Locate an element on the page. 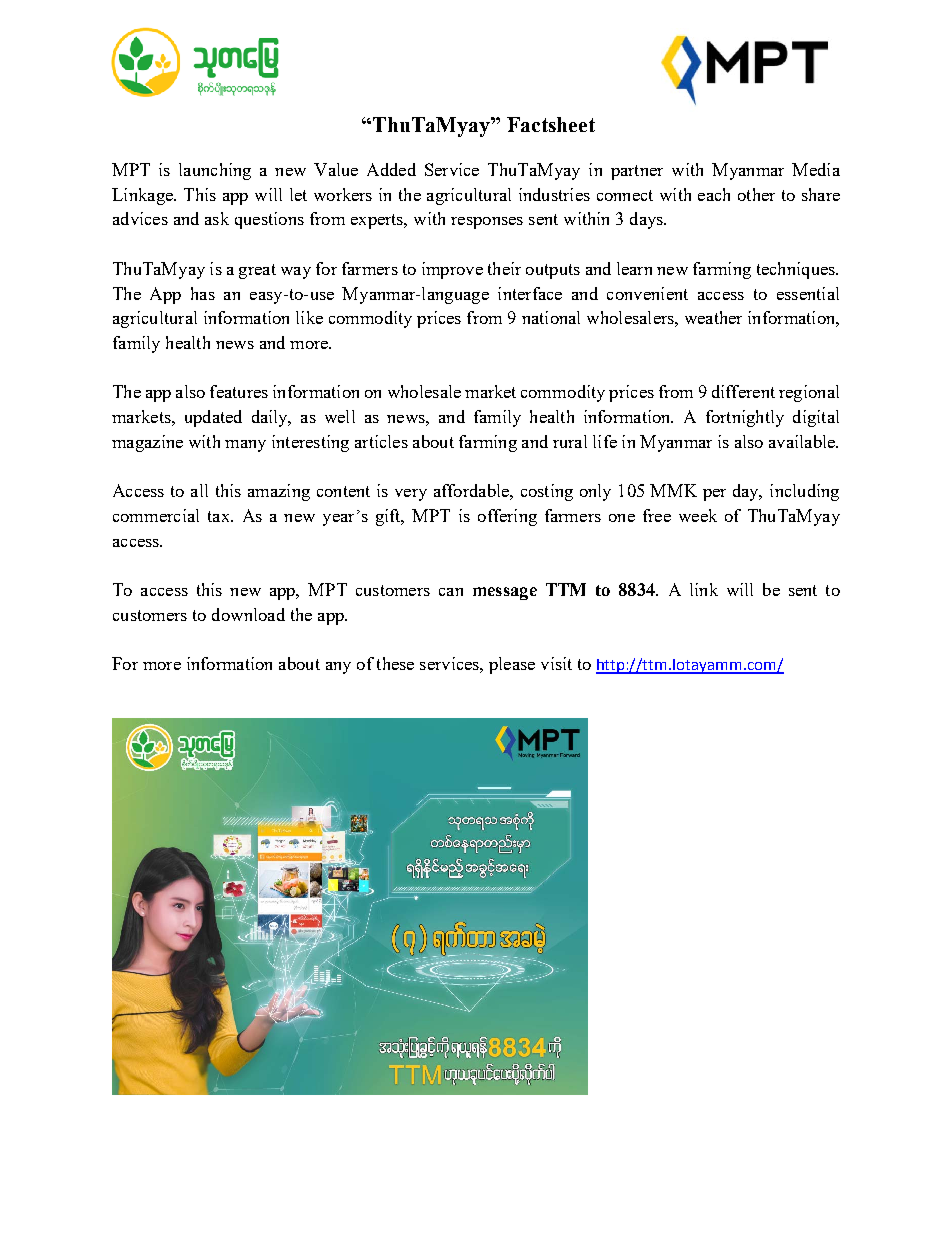  other is located at coordinates (756, 194).
